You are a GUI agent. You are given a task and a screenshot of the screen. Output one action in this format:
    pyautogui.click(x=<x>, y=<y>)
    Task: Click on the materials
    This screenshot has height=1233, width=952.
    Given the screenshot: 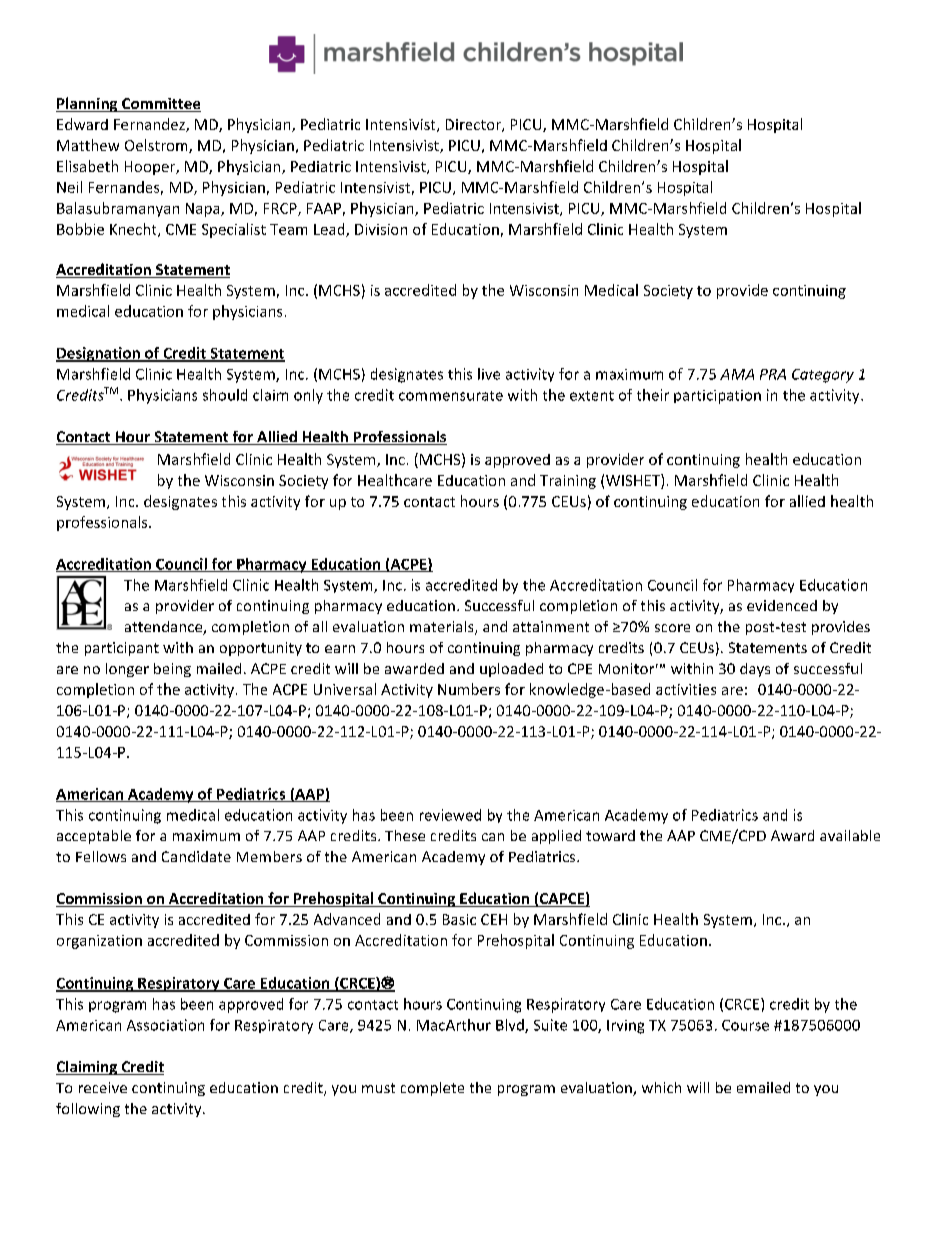 What is the action you would take?
    pyautogui.click(x=443, y=628)
